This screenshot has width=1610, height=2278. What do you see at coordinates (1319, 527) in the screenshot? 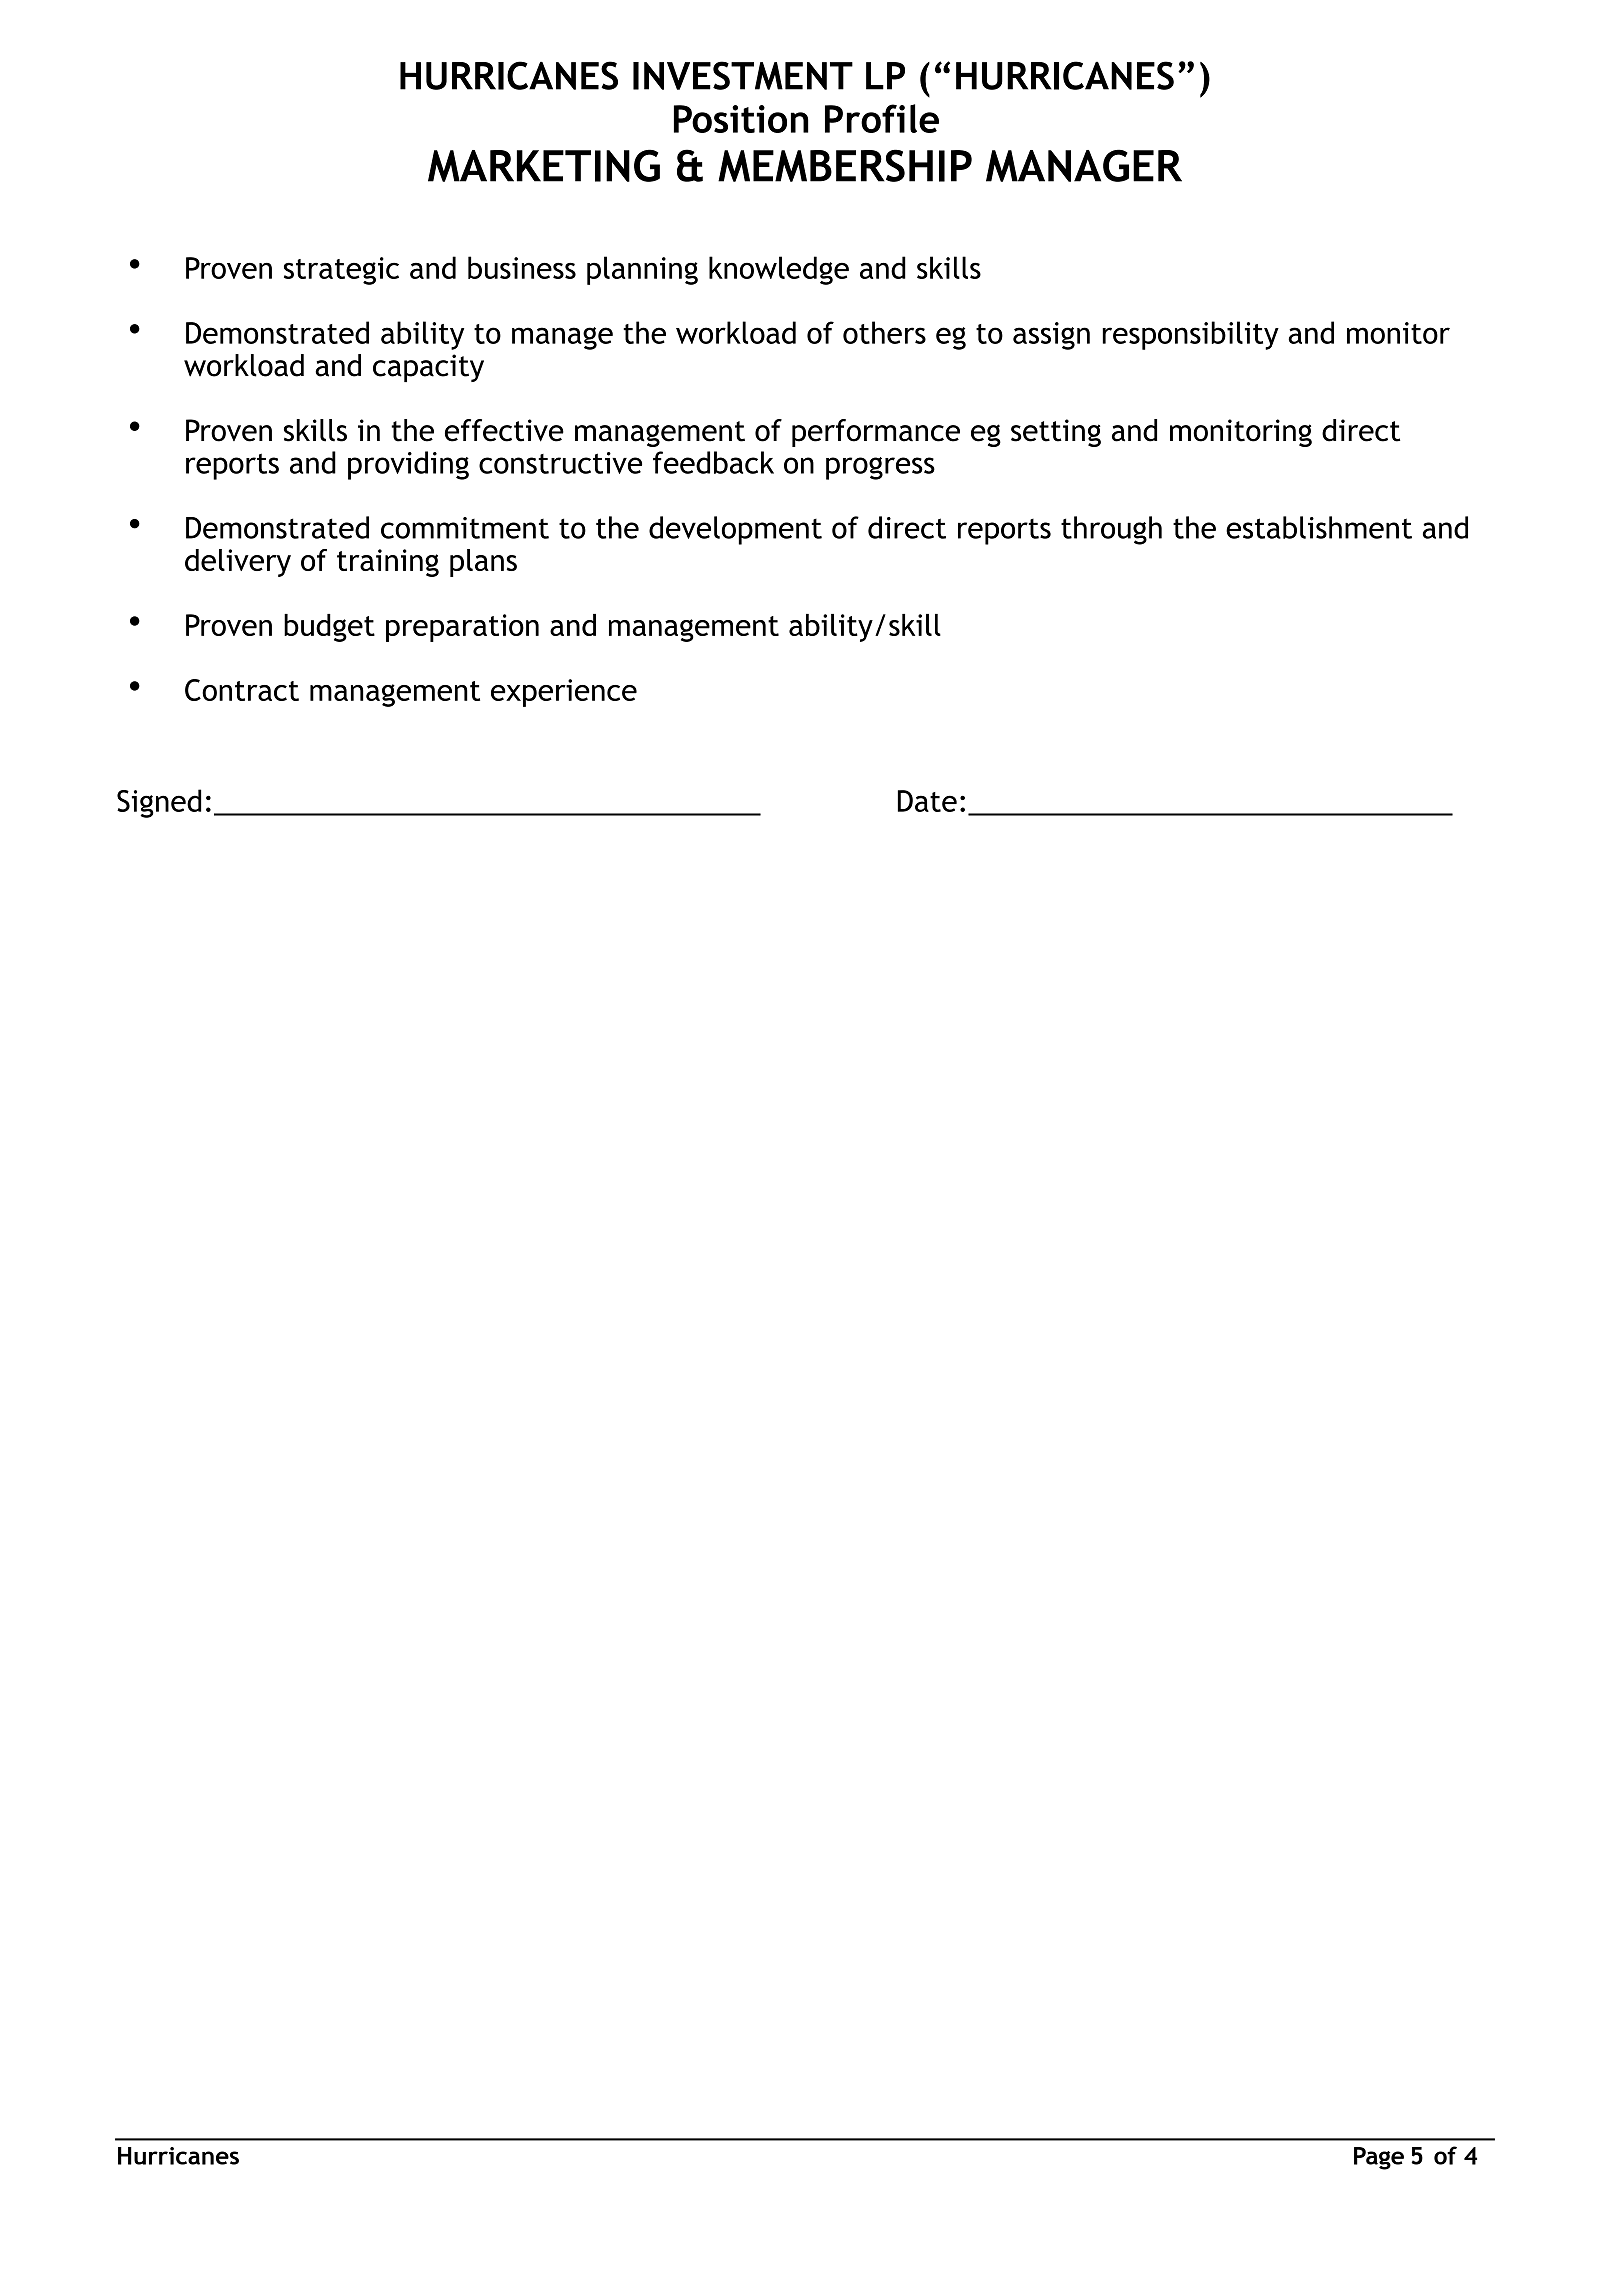
I see `establishment` at bounding box center [1319, 527].
